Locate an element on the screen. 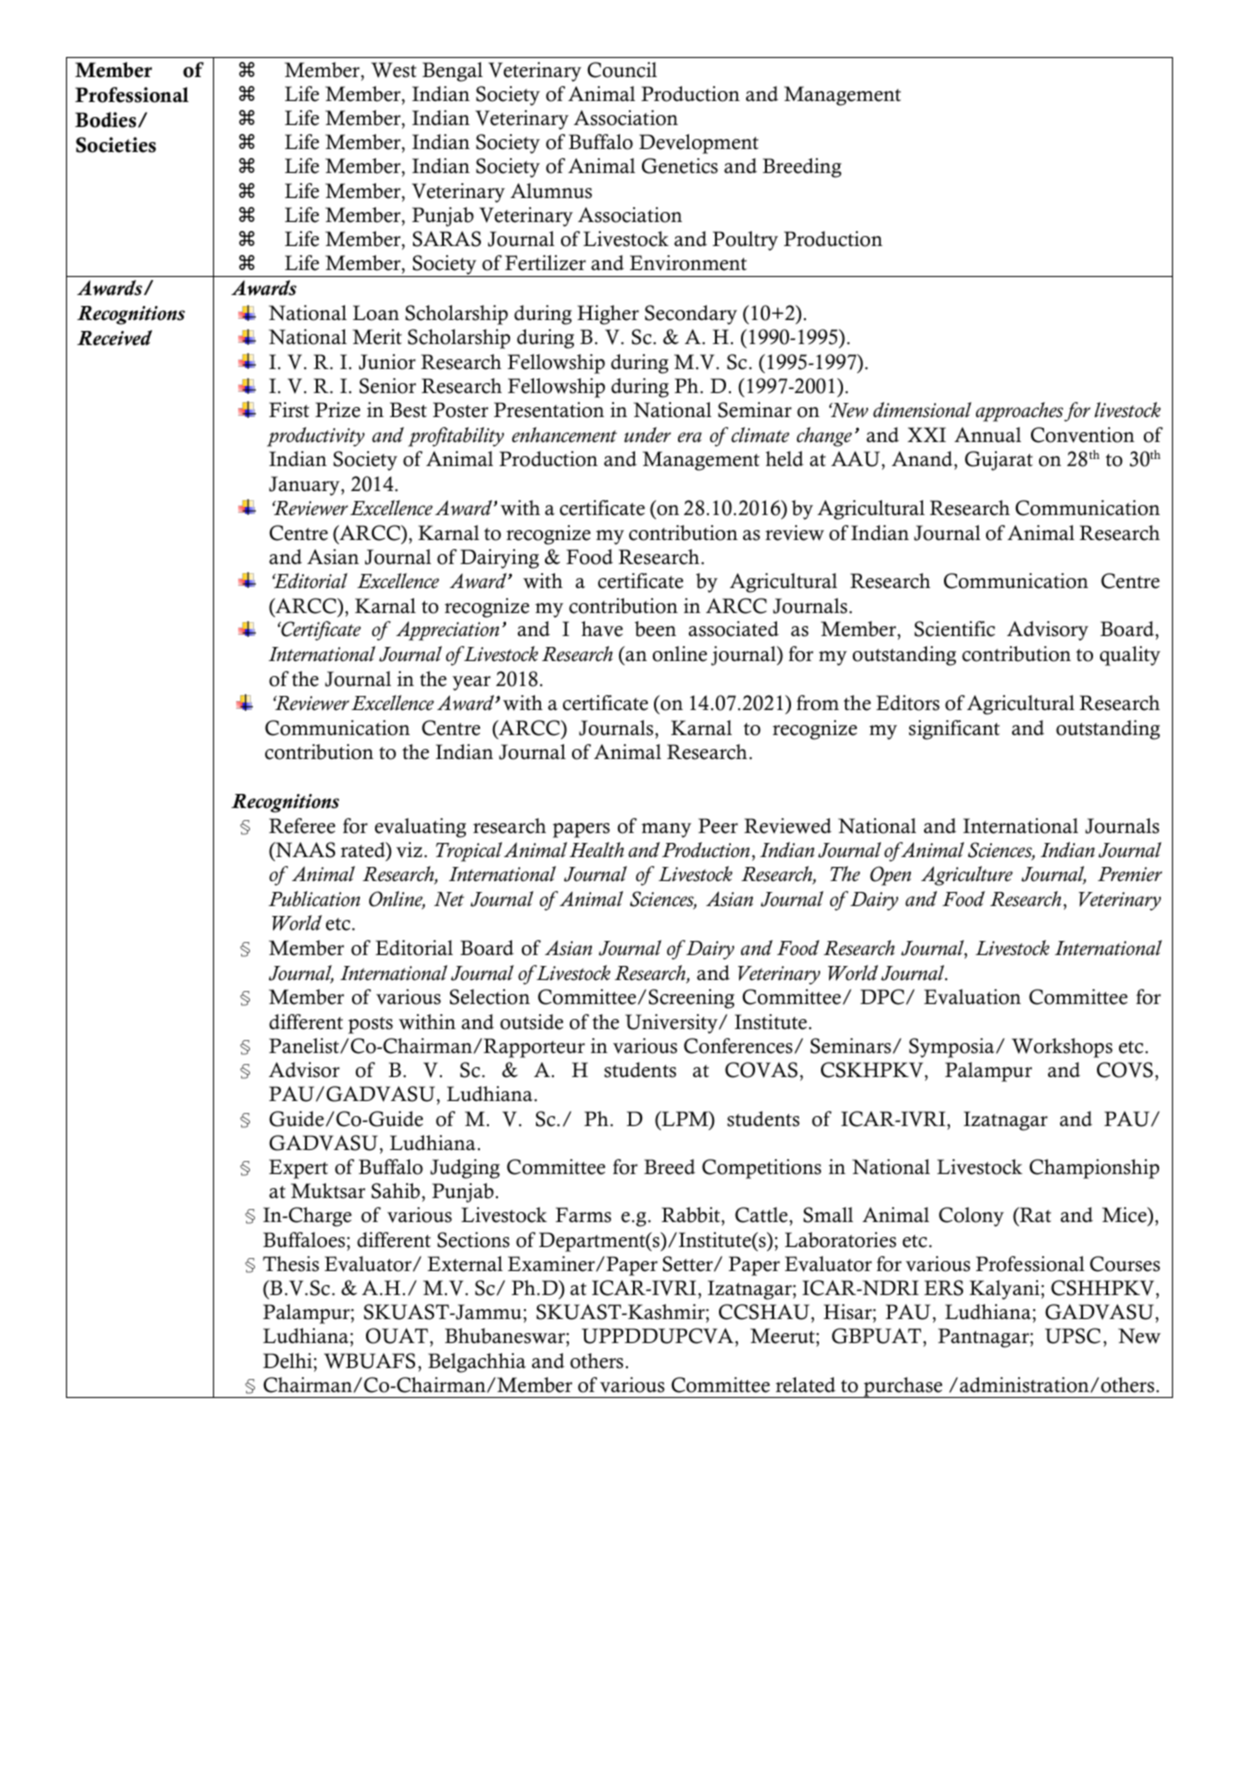  Gujarat is located at coordinates (999, 461).
